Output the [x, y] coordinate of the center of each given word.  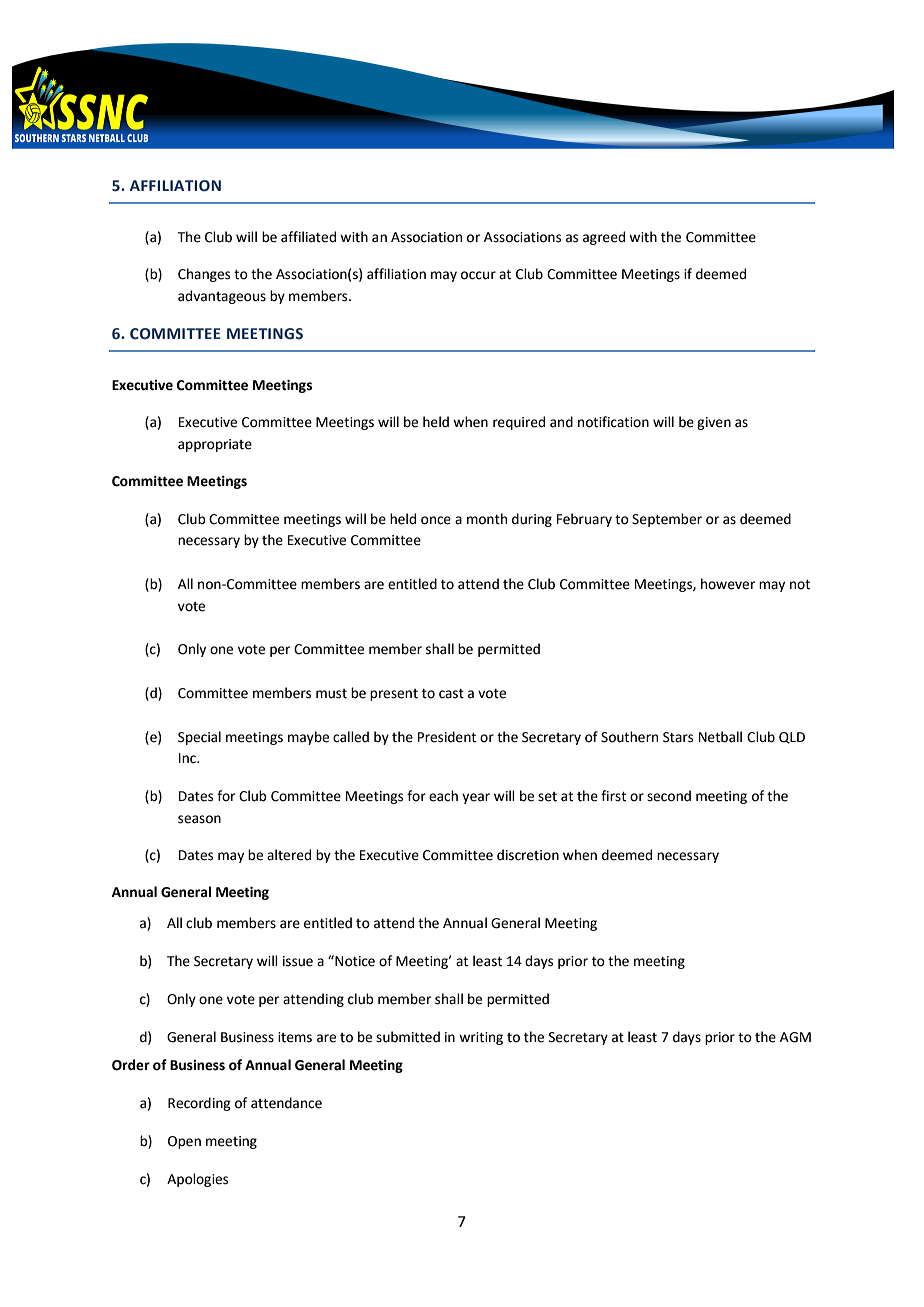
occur [478, 275]
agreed [604, 238]
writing [481, 1038]
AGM [795, 1037]
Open [184, 1142]
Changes [204, 275]
